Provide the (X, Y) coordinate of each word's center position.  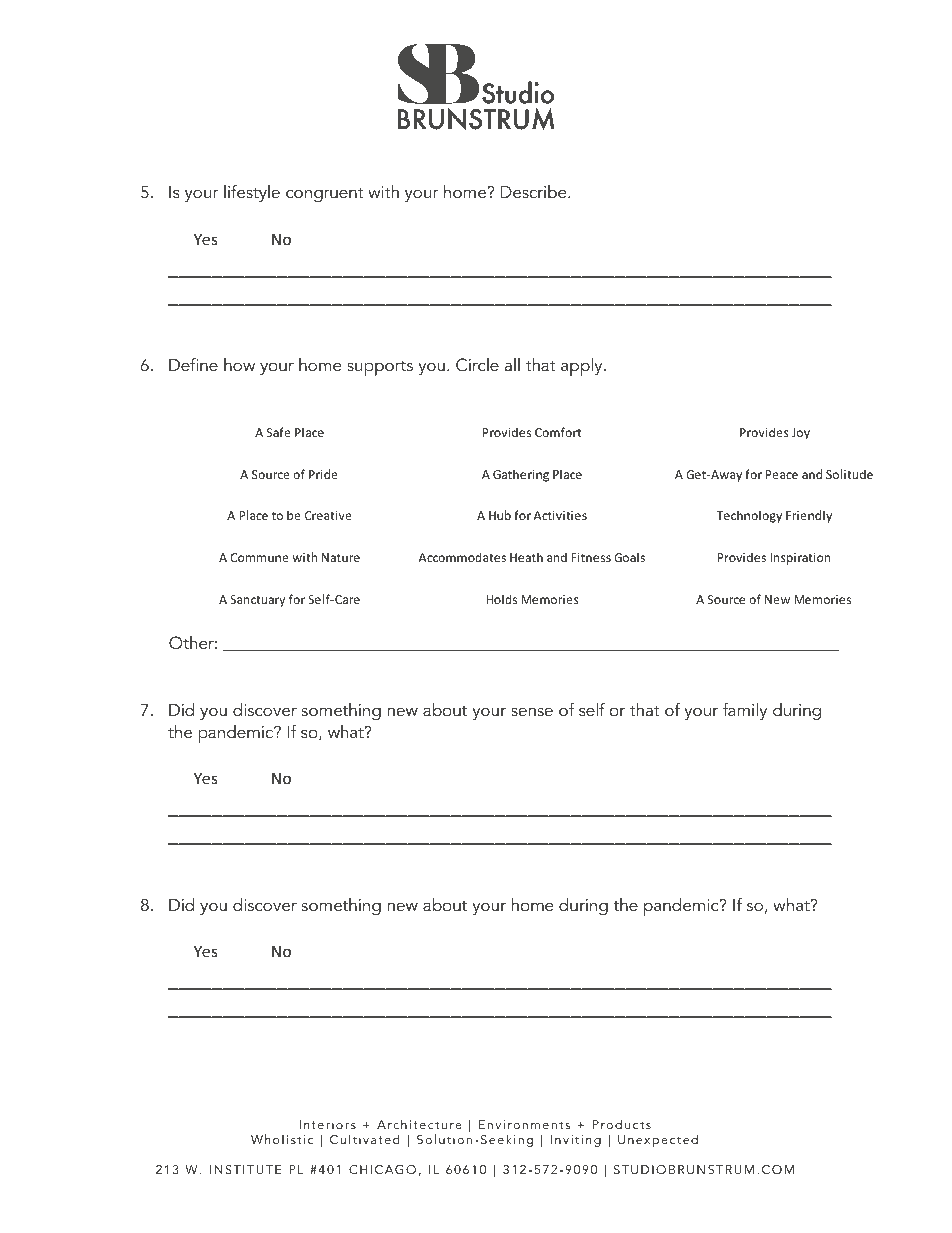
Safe (279, 432)
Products (622, 1124)
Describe (535, 191)
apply (583, 367)
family (745, 711)
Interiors (327, 1124)
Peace (782, 474)
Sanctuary (257, 601)
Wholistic (282, 1139)
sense (532, 711)
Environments (524, 1124)
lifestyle (252, 193)
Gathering (521, 475)
